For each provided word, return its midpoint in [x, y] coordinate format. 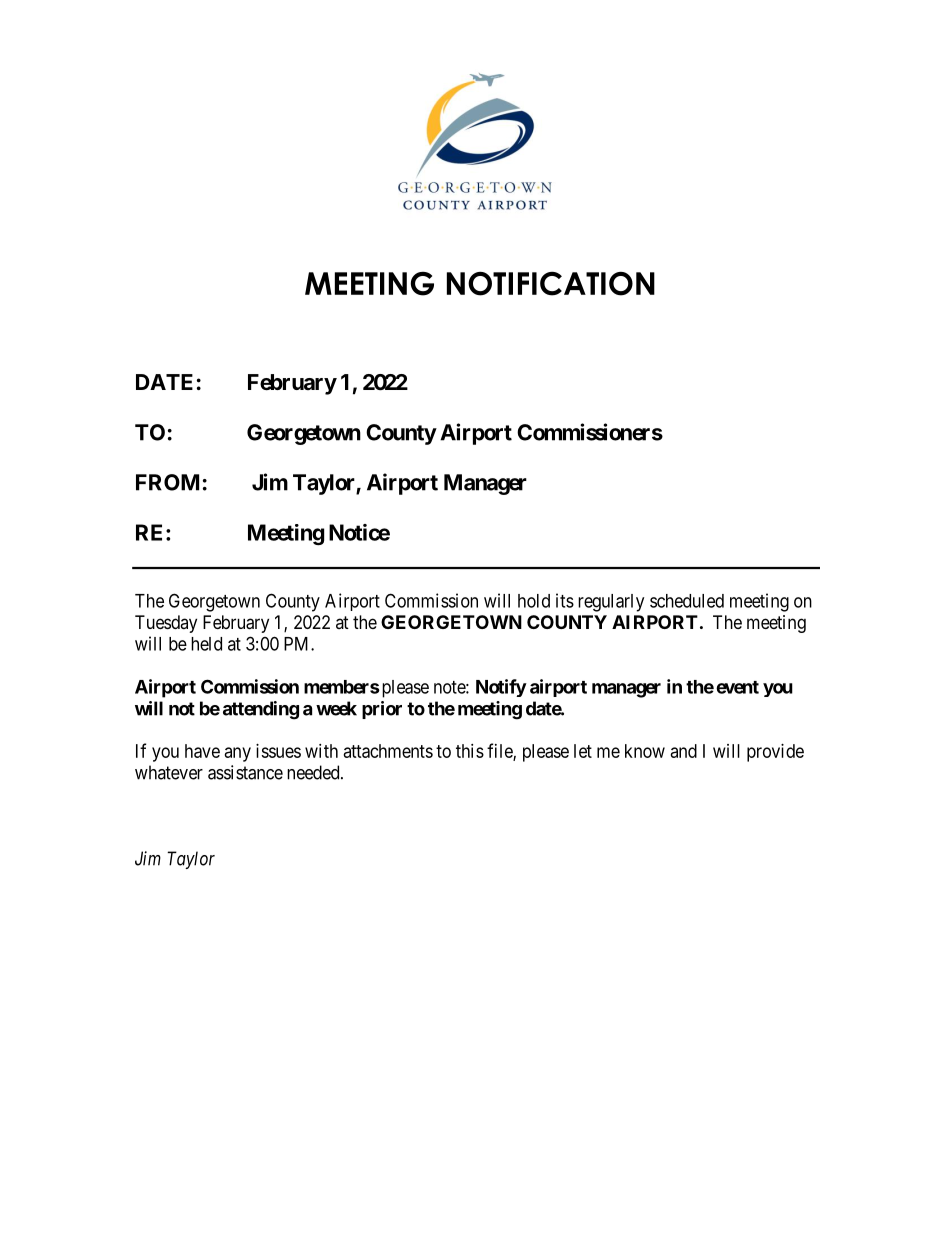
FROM [167, 482]
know [645, 751]
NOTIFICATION [551, 283]
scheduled [687, 601]
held [206, 644]
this [470, 751]
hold [534, 601]
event [737, 687]
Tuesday [166, 624]
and [684, 751]
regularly [611, 603]
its [565, 600]
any [238, 754]
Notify [501, 688]
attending [261, 710]
